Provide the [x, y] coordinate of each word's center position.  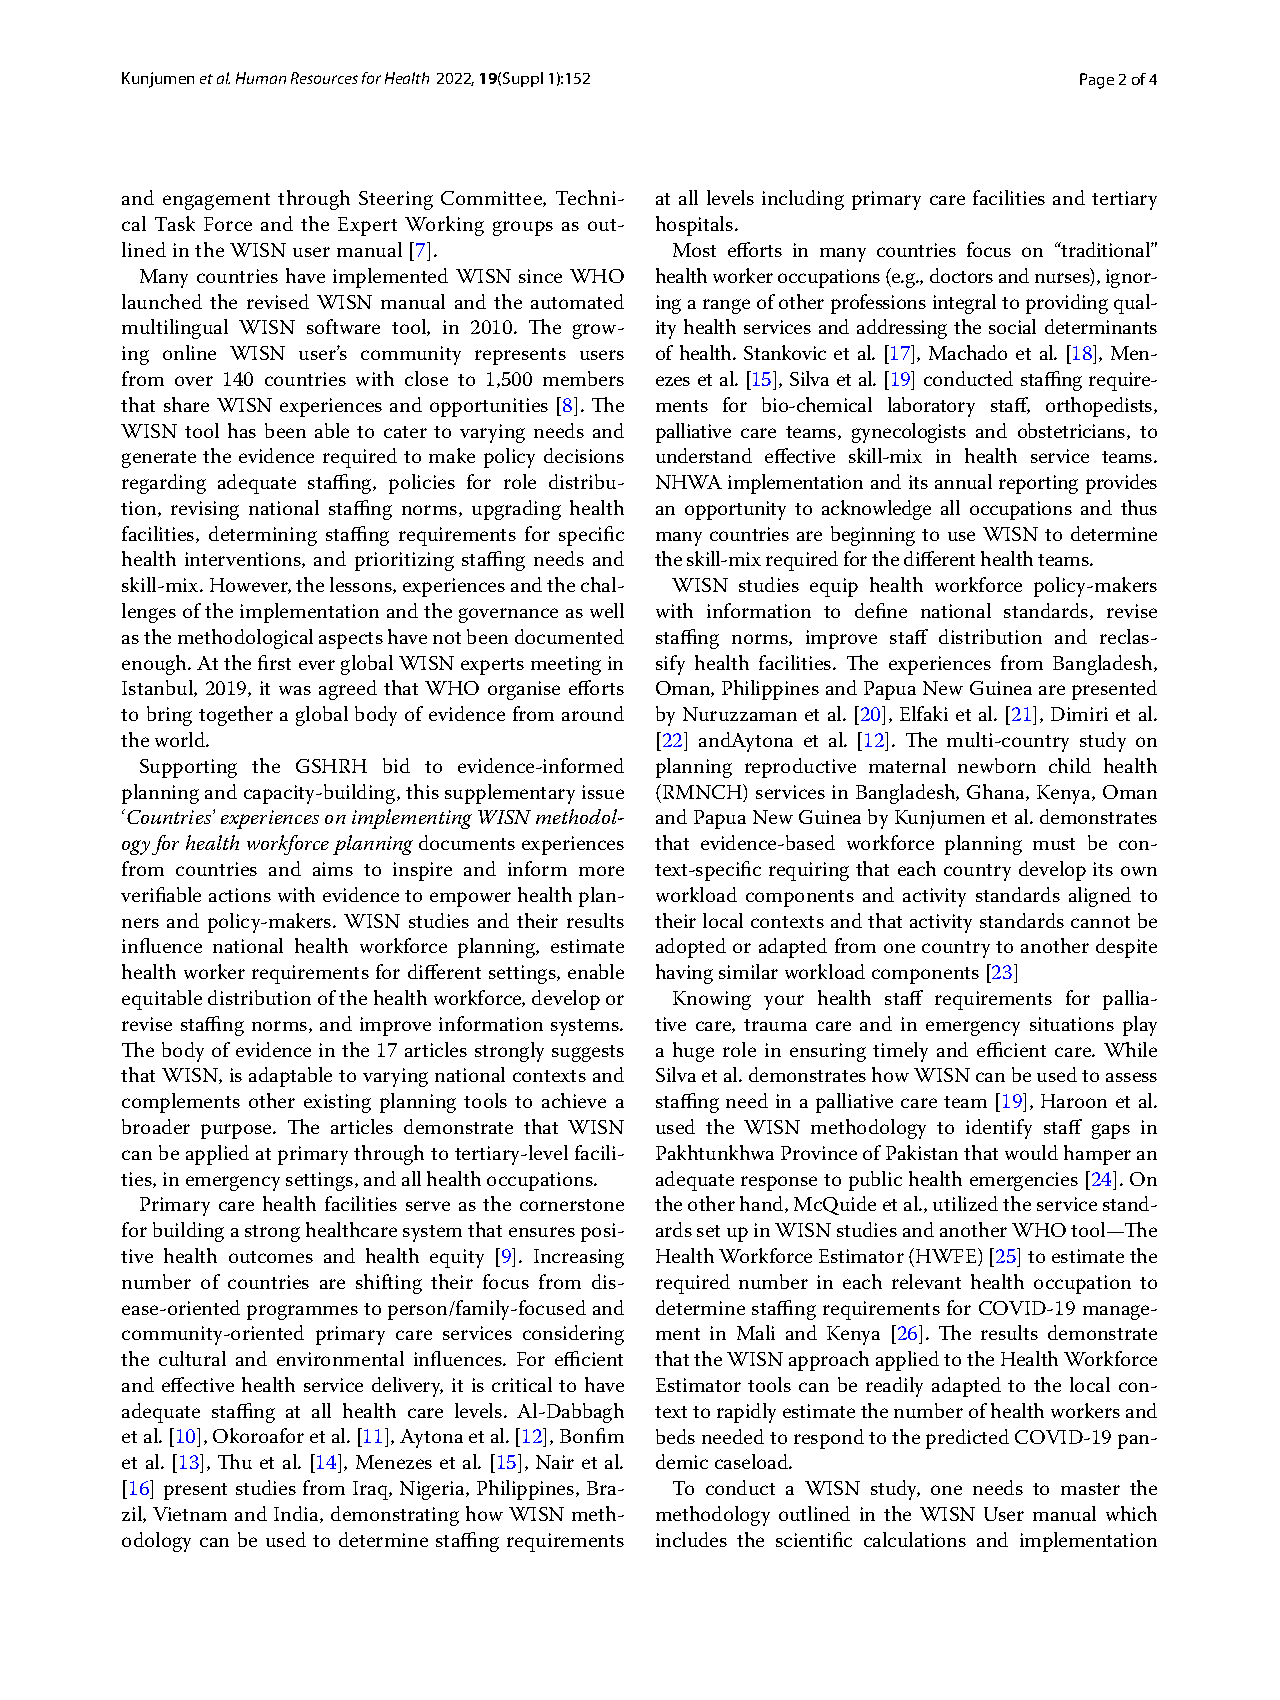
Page [1097, 81]
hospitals [696, 226]
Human [261, 78]
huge [693, 1052]
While [1130, 1049]
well [607, 610]
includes [691, 1539]
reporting [1038, 484]
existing [337, 1103]
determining [263, 536]
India [297, 1514]
